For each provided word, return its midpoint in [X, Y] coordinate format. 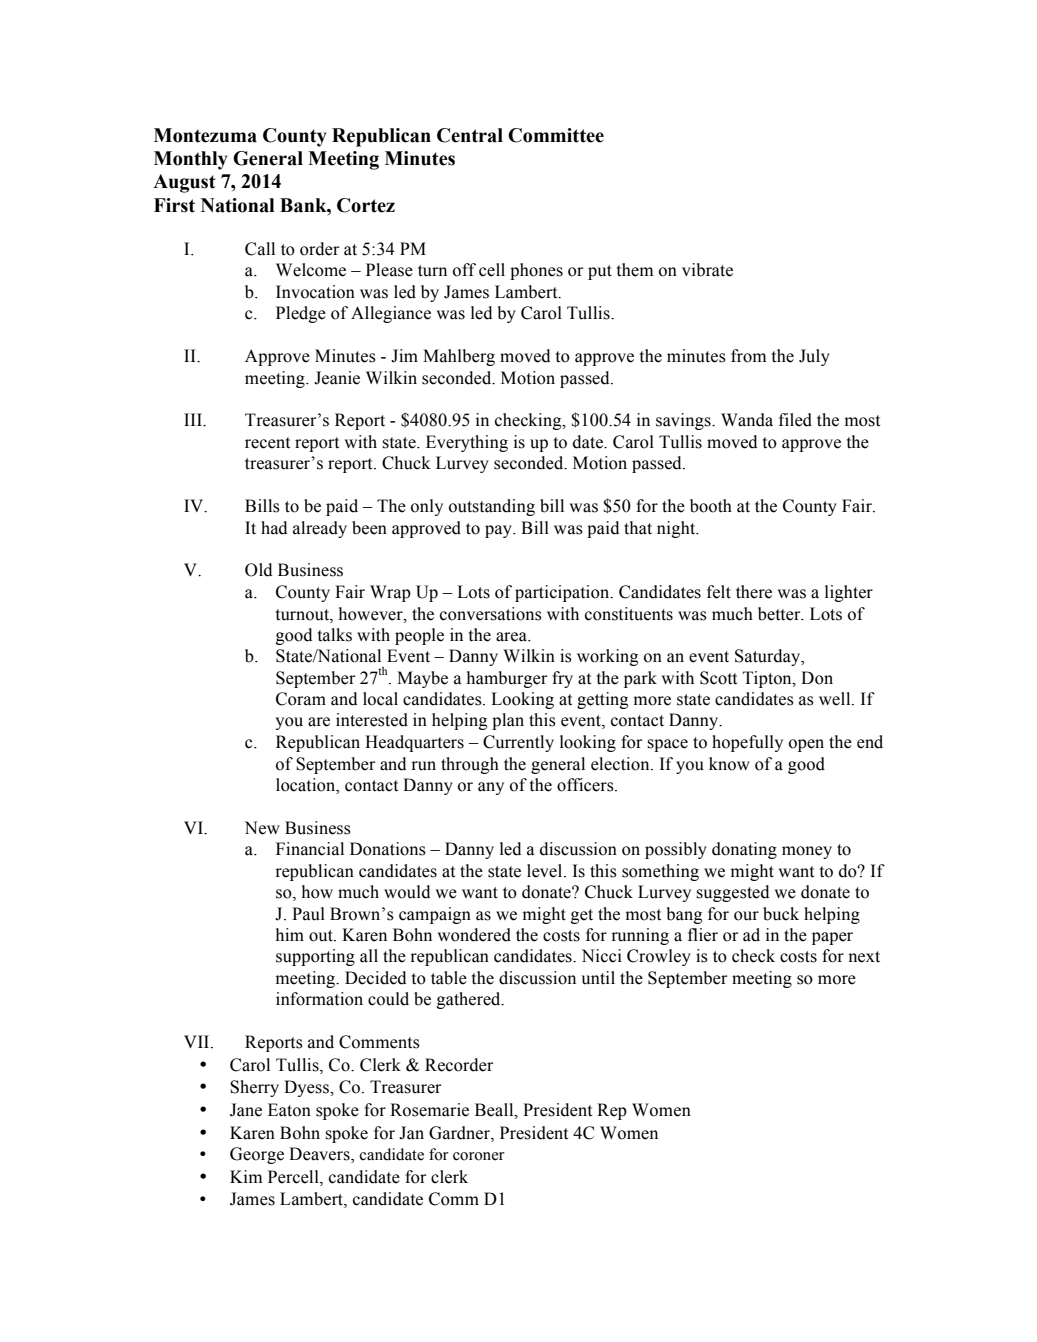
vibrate [707, 270]
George [257, 1155]
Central [470, 135]
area [512, 637]
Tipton [768, 679]
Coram [301, 699]
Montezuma [205, 135]
